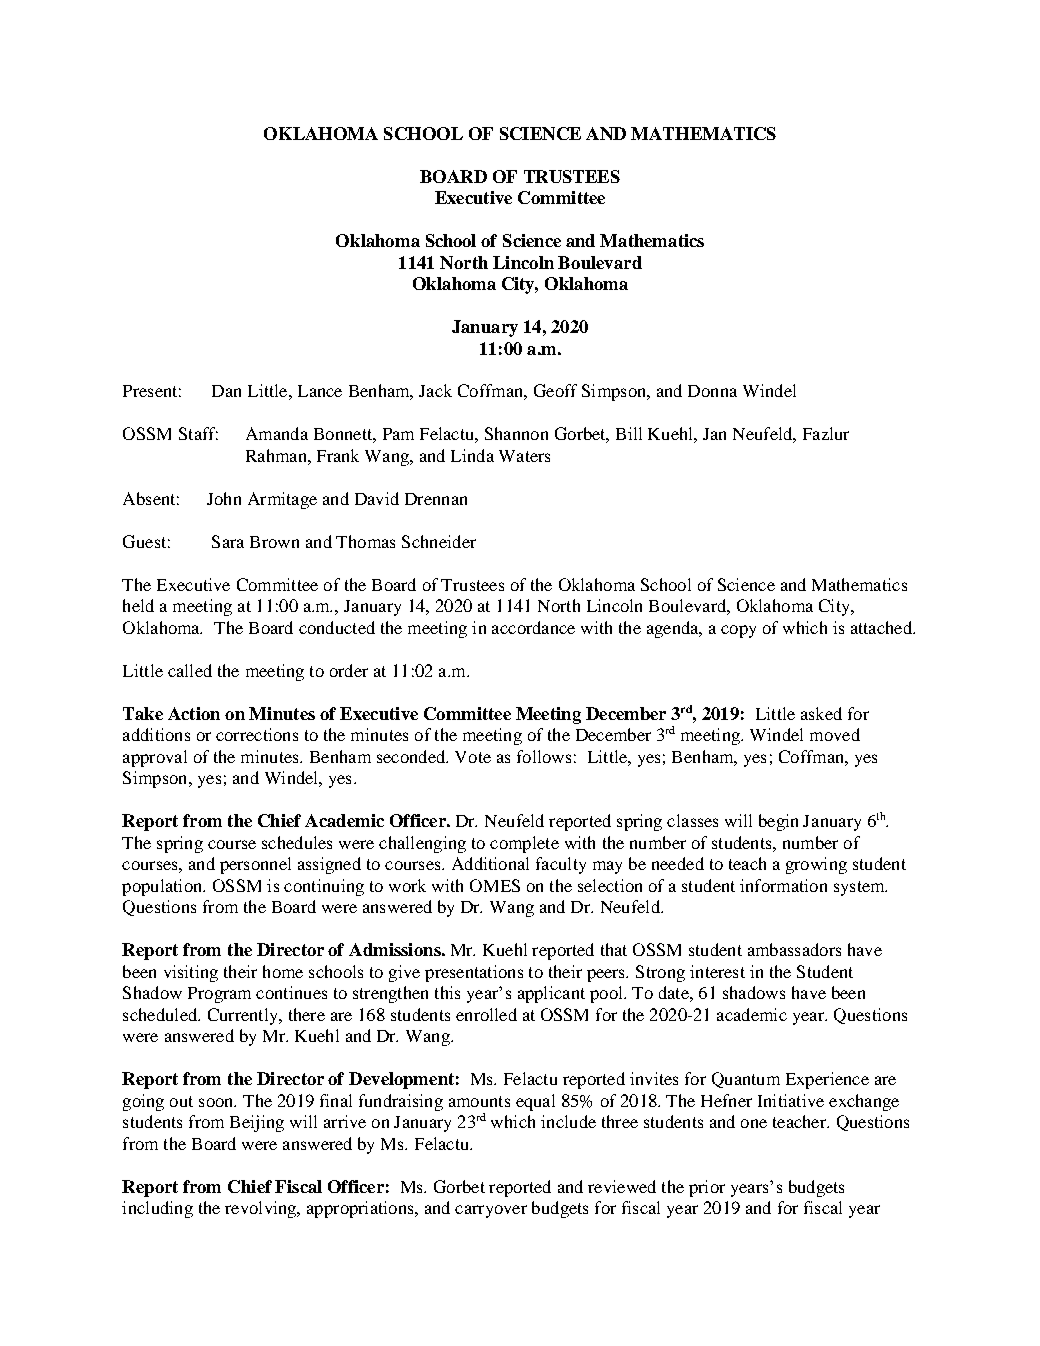 This image has height=1346, width=1040. What do you see at coordinates (614, 949) in the image?
I see `that` at bounding box center [614, 949].
